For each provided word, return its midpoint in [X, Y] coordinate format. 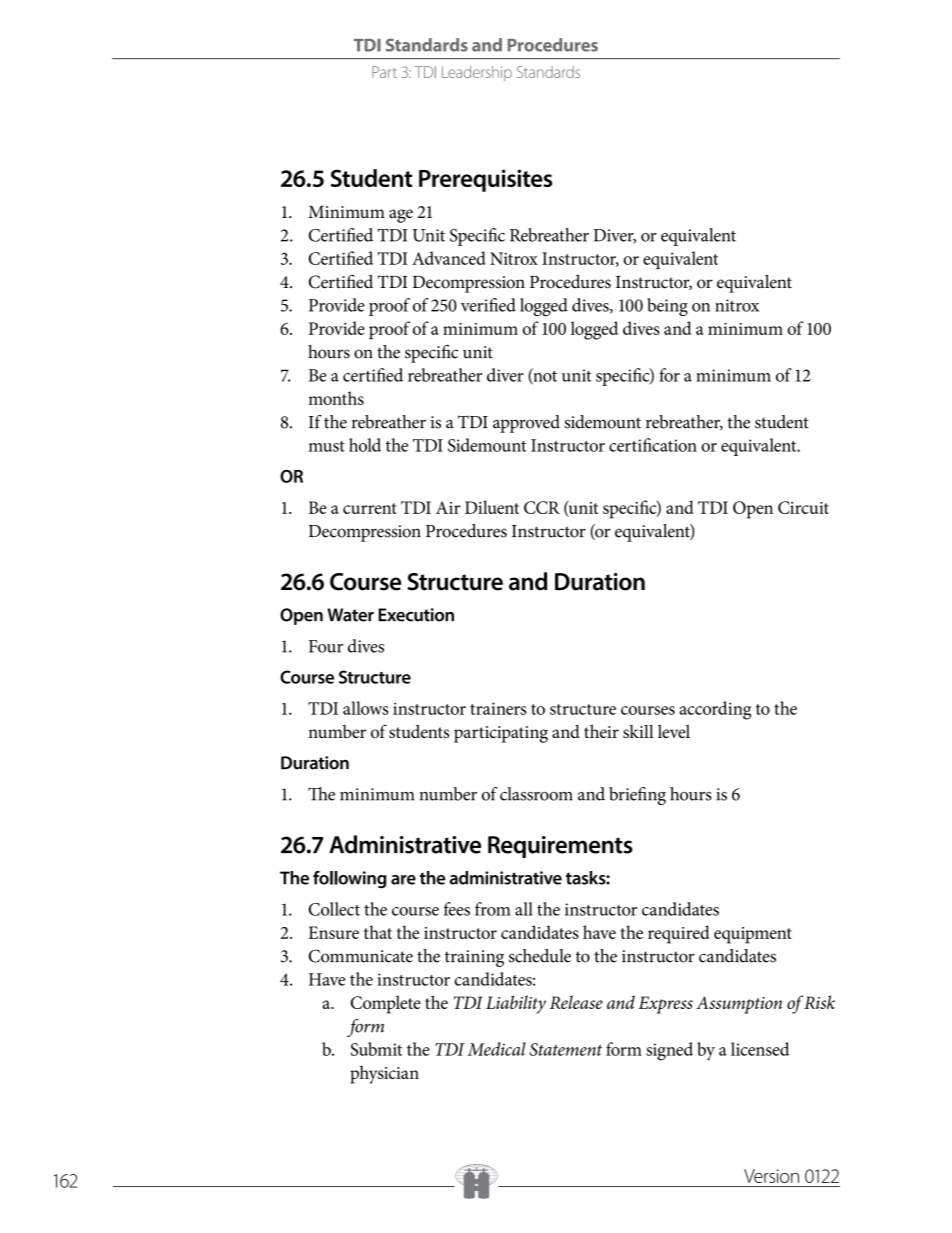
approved [526, 424]
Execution [416, 615]
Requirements [560, 847]
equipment [753, 935]
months [336, 398]
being [667, 307]
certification [653, 445]
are [403, 880]
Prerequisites [485, 180]
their [601, 731]
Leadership [477, 73]
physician [384, 1075]
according [715, 710]
